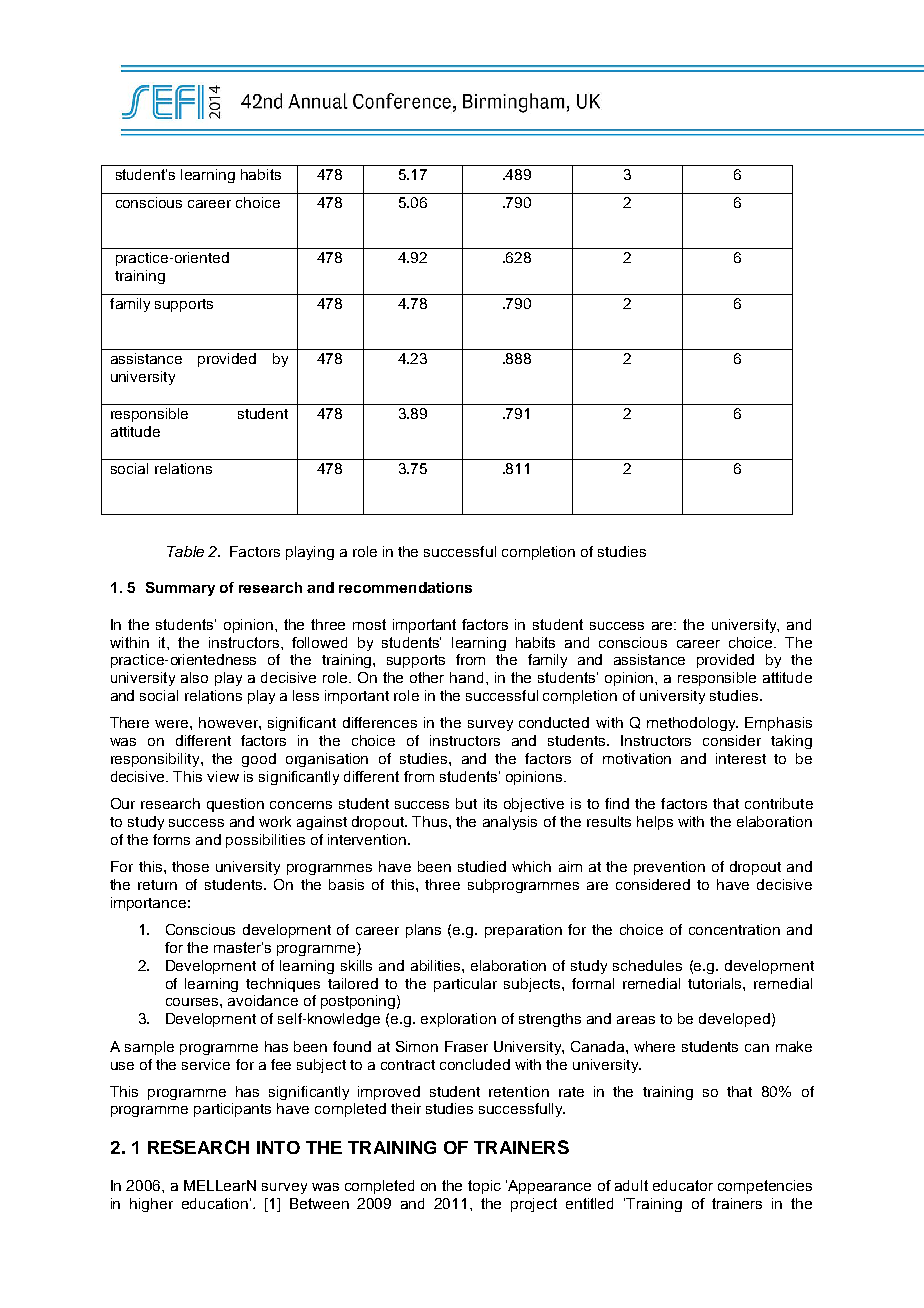 This image has height=1308, width=924. What do you see at coordinates (405, 587) in the image?
I see `recommendations` at bounding box center [405, 587].
